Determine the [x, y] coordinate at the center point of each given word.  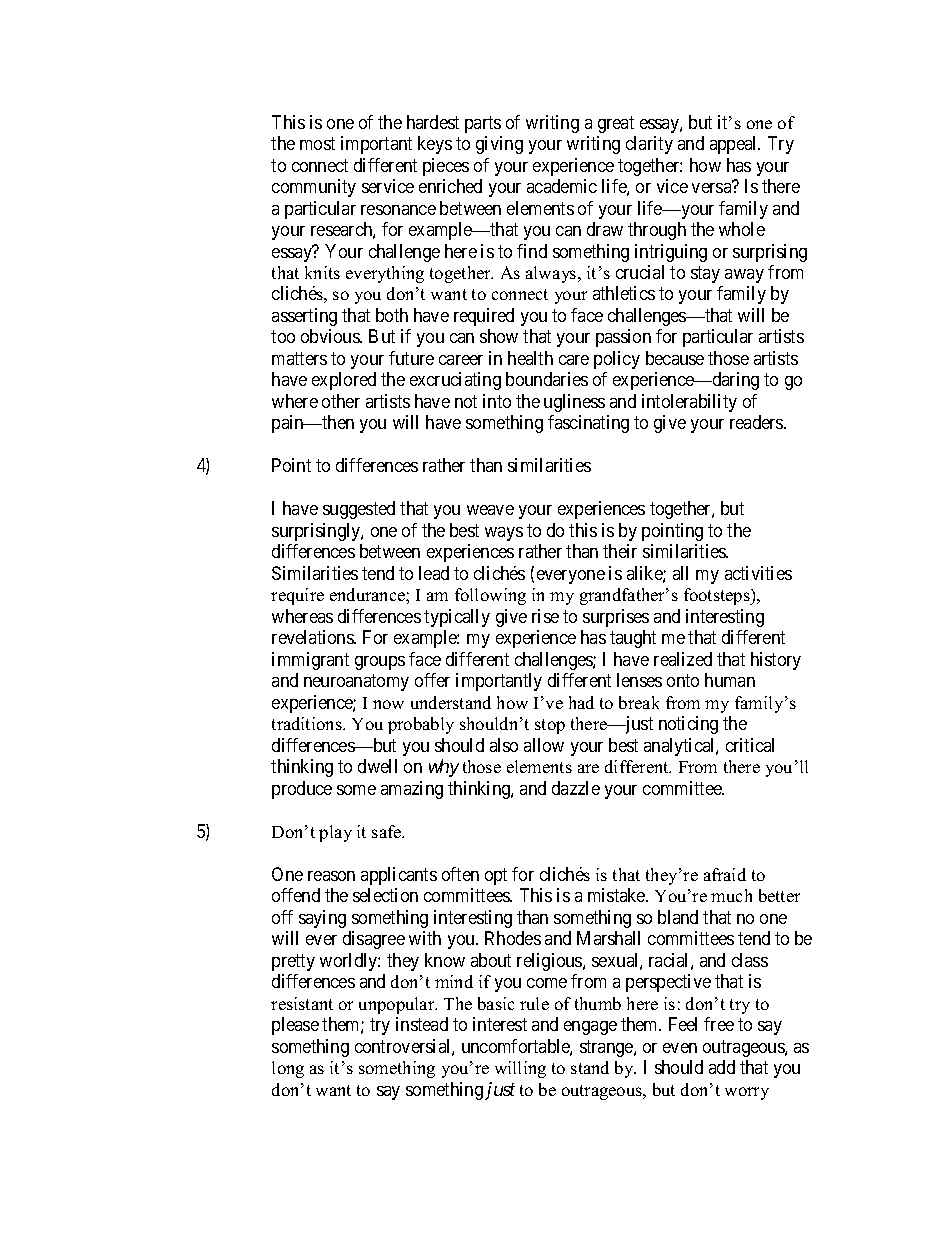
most [317, 143]
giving [499, 145]
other [341, 401]
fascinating [588, 424]
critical [750, 745]
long [288, 1069]
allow [544, 745]
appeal [735, 145]
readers [757, 422]
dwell [377, 766]
